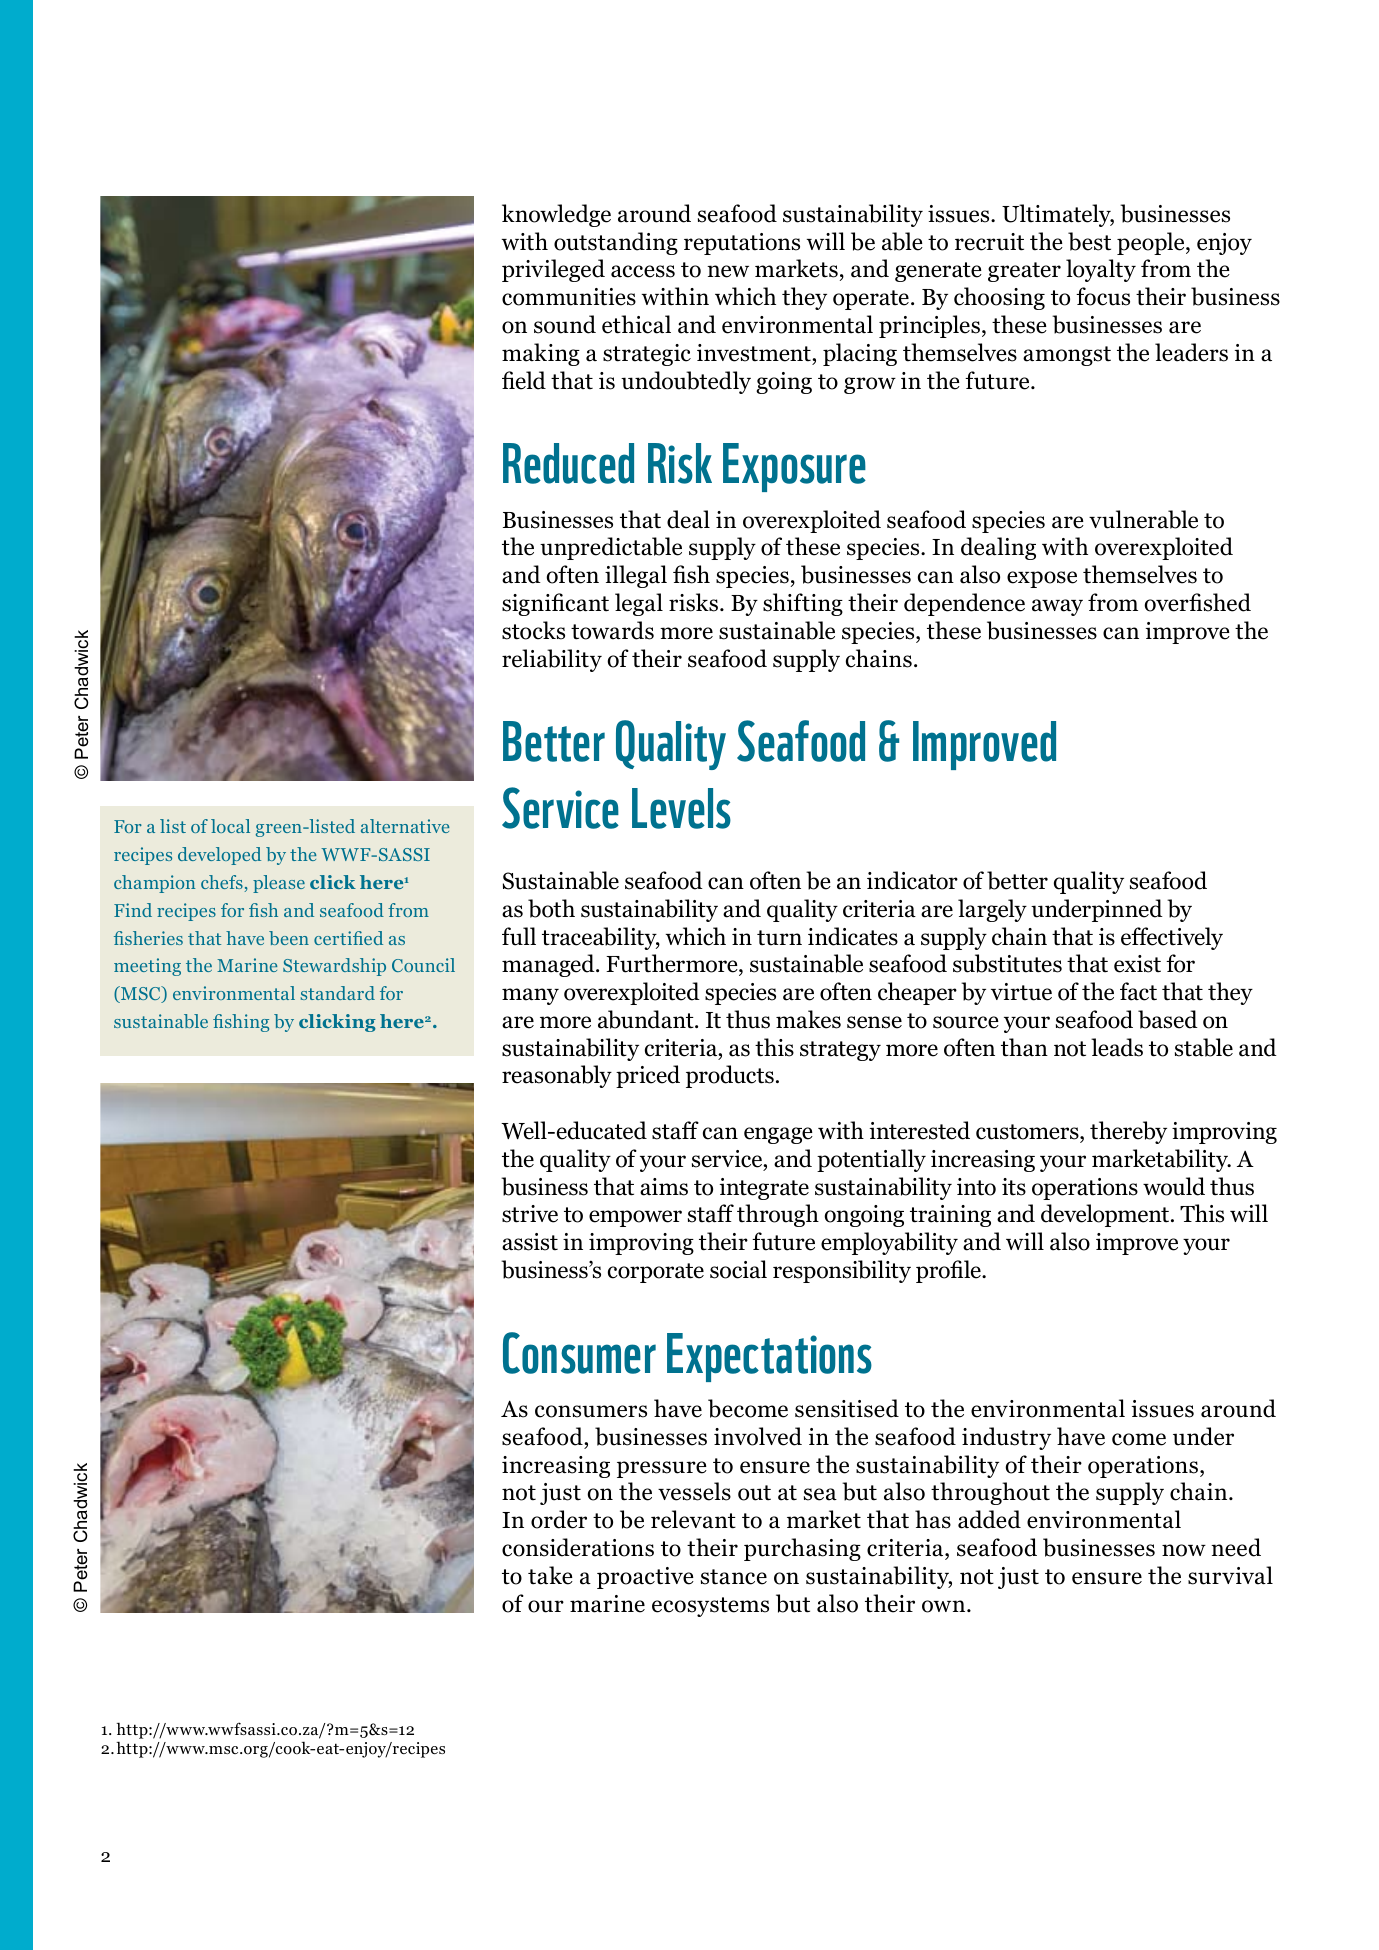 The height and width of the screenshot is (1950, 1379). Describe the element at coordinates (648, 1076) in the screenshot. I see `priced` at that location.
